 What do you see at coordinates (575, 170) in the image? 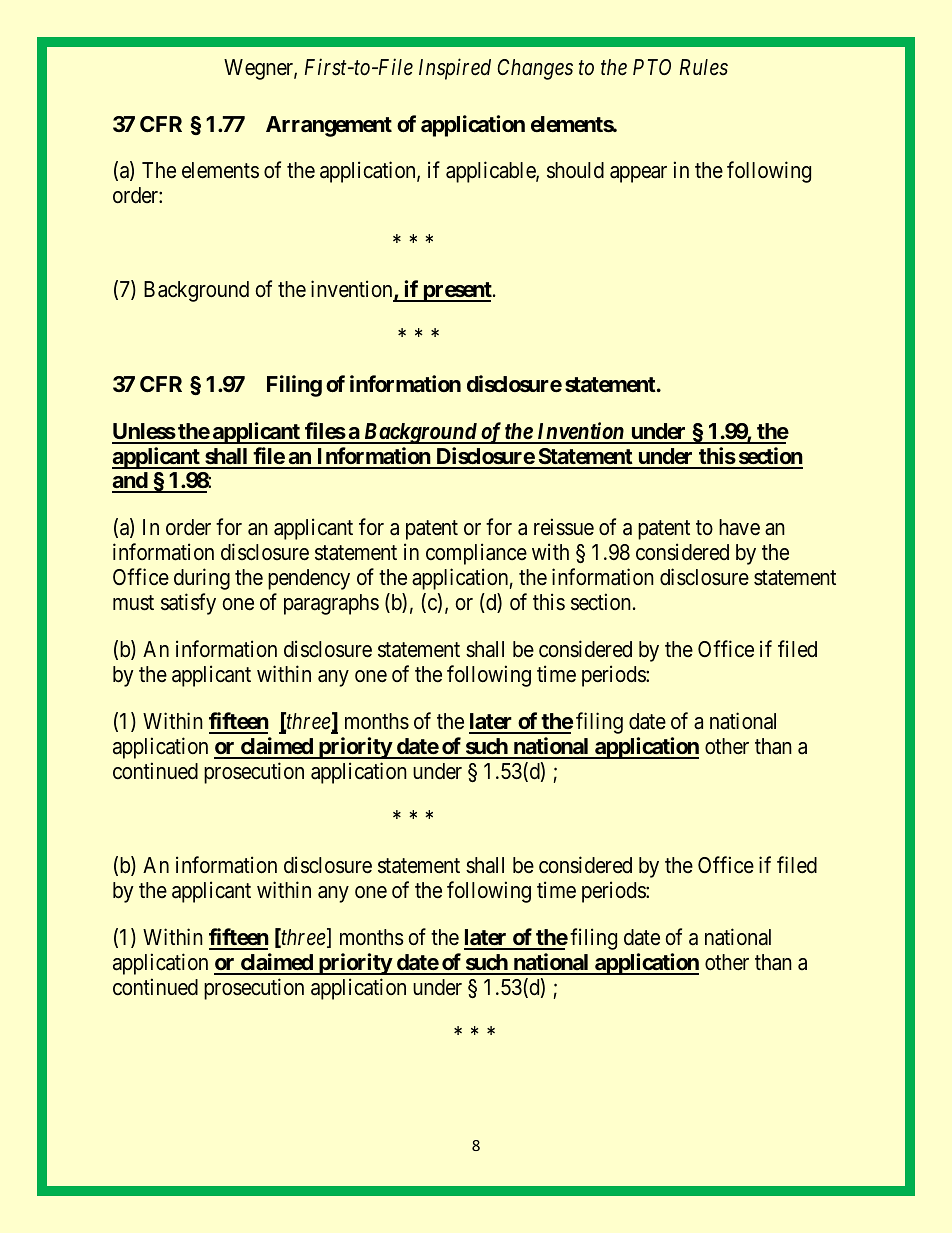
I see `should` at bounding box center [575, 170].
